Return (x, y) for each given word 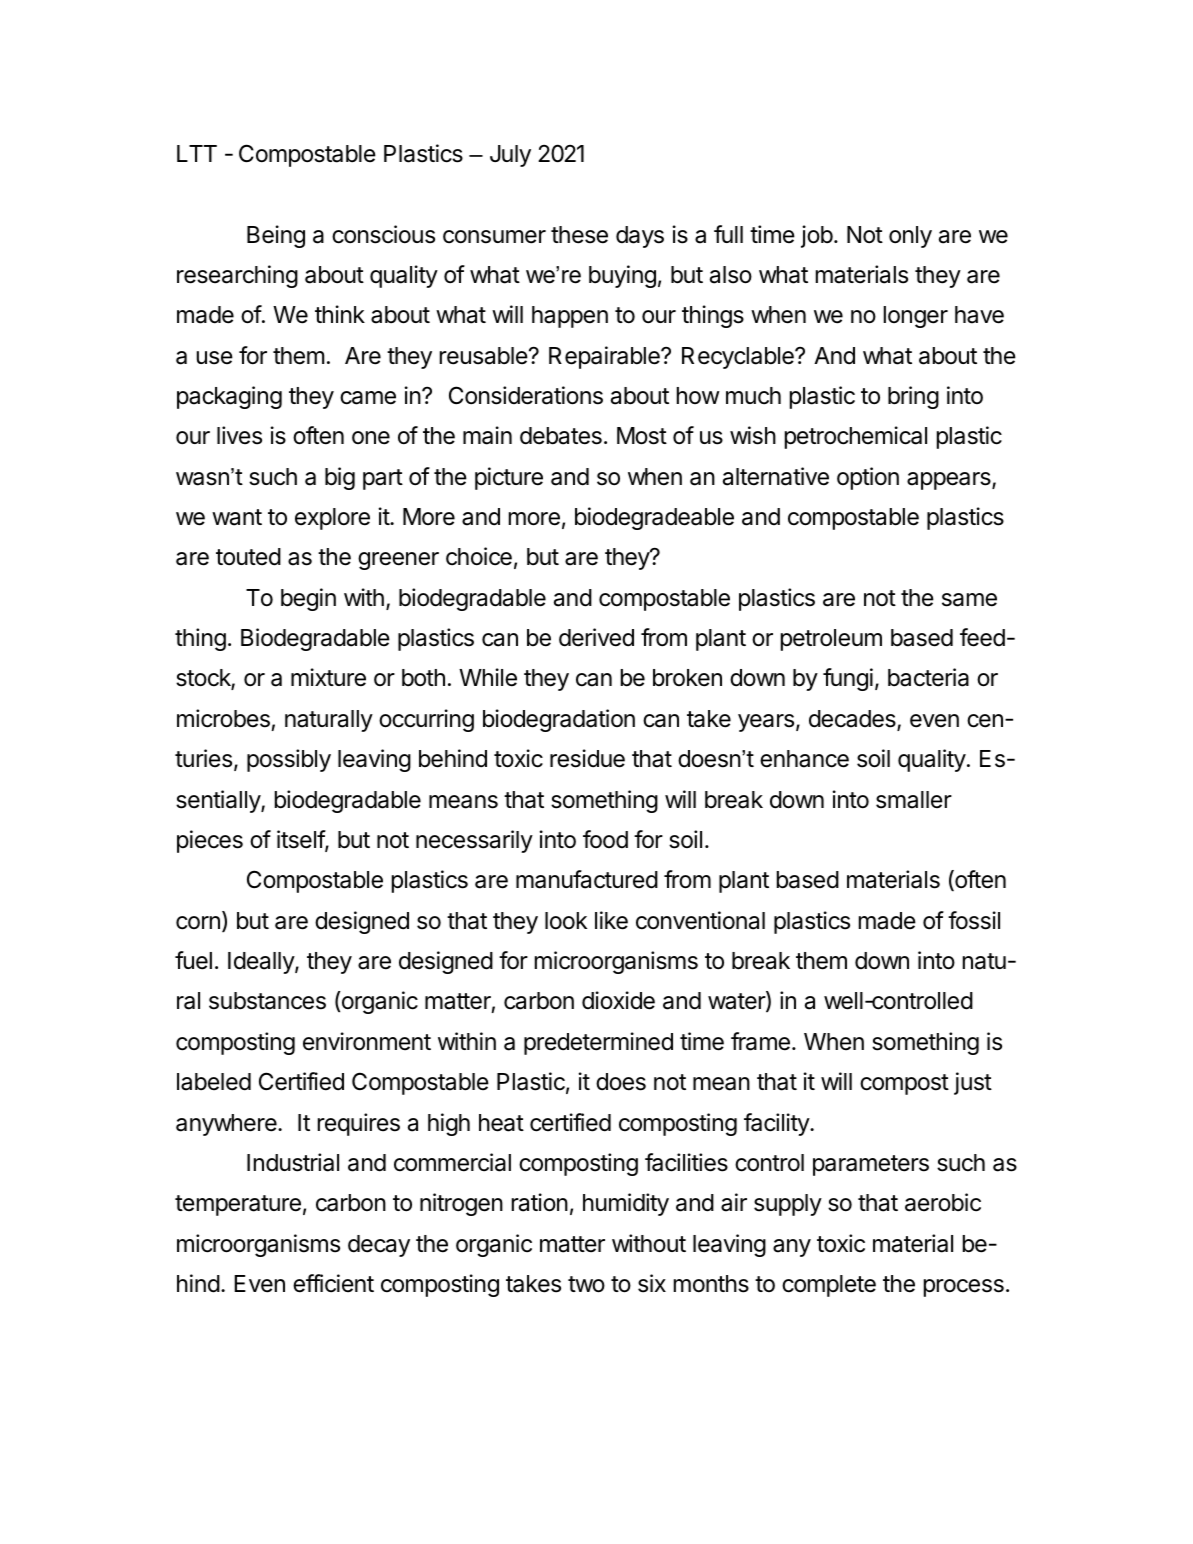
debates (561, 436)
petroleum (831, 640)
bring (913, 397)
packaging (229, 397)
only (910, 237)
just (973, 1083)
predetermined (598, 1043)
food (605, 839)
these (579, 235)
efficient (333, 1283)
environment (367, 1041)
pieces (210, 841)
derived (596, 637)
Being (276, 236)
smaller (914, 800)
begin (308, 599)
